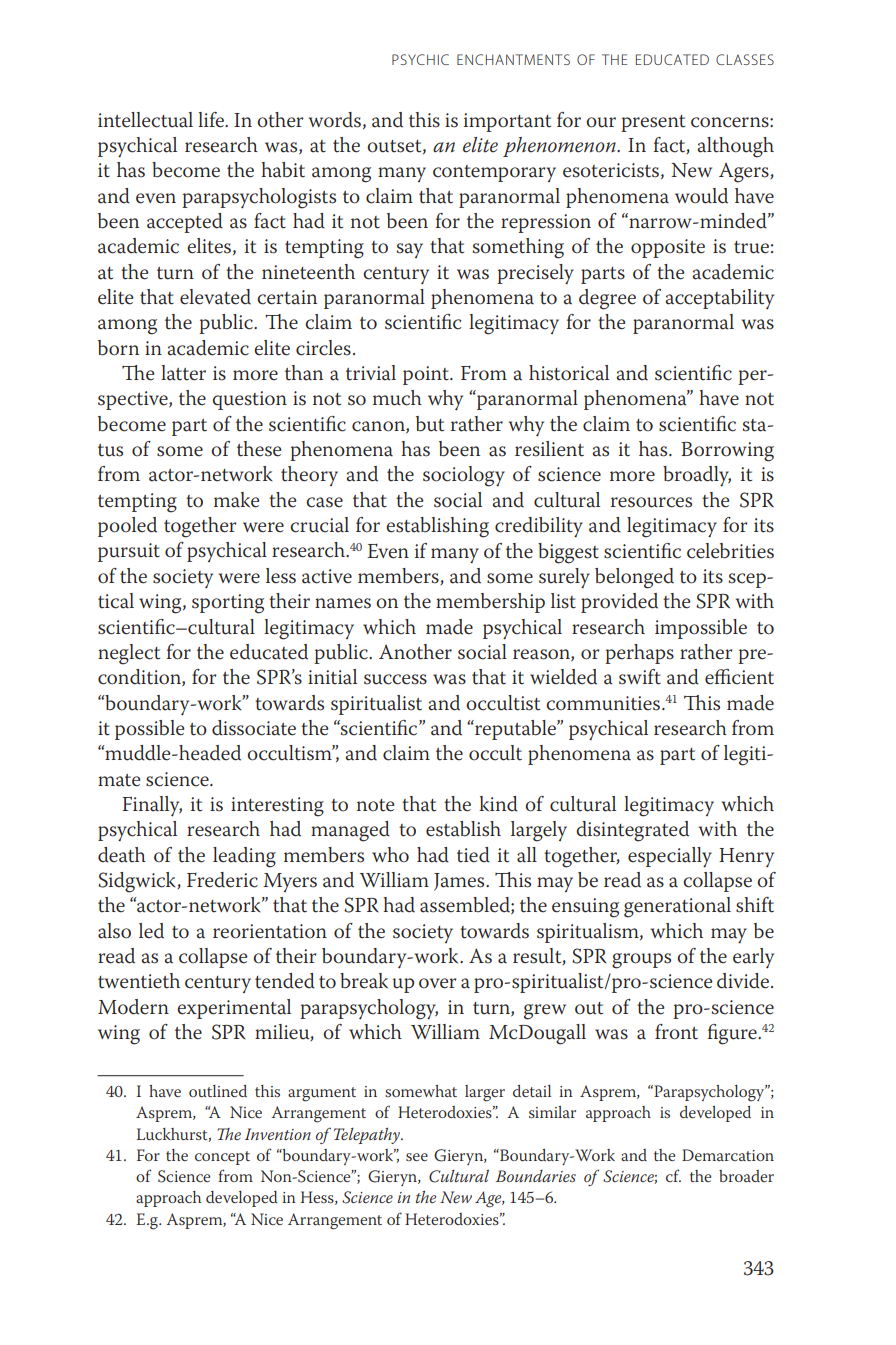 This screenshot has height=1345, width=896. What do you see at coordinates (507, 122) in the screenshot?
I see `important` at bounding box center [507, 122].
